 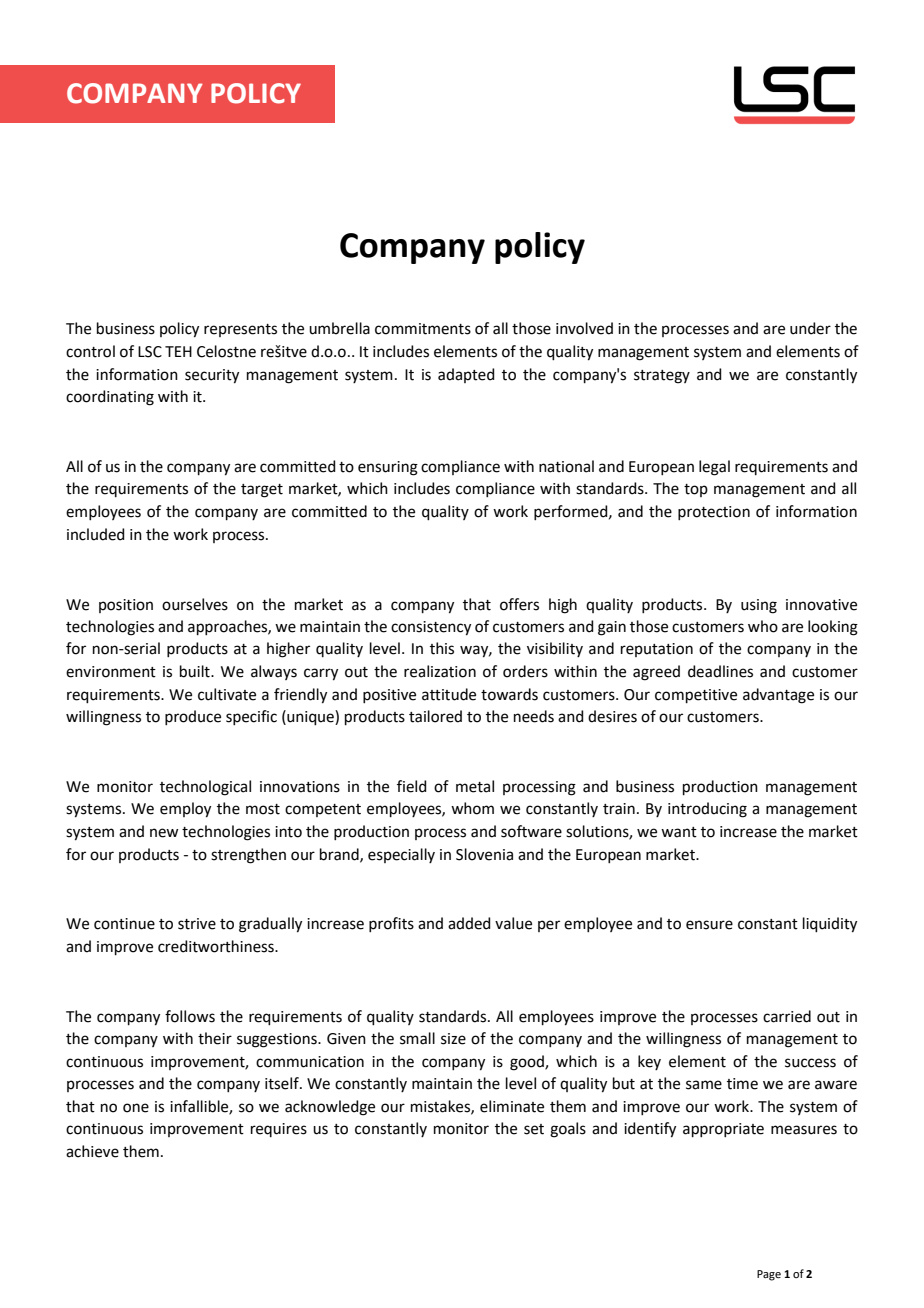 What do you see at coordinates (707, 810) in the page?
I see `introducing` at bounding box center [707, 810].
